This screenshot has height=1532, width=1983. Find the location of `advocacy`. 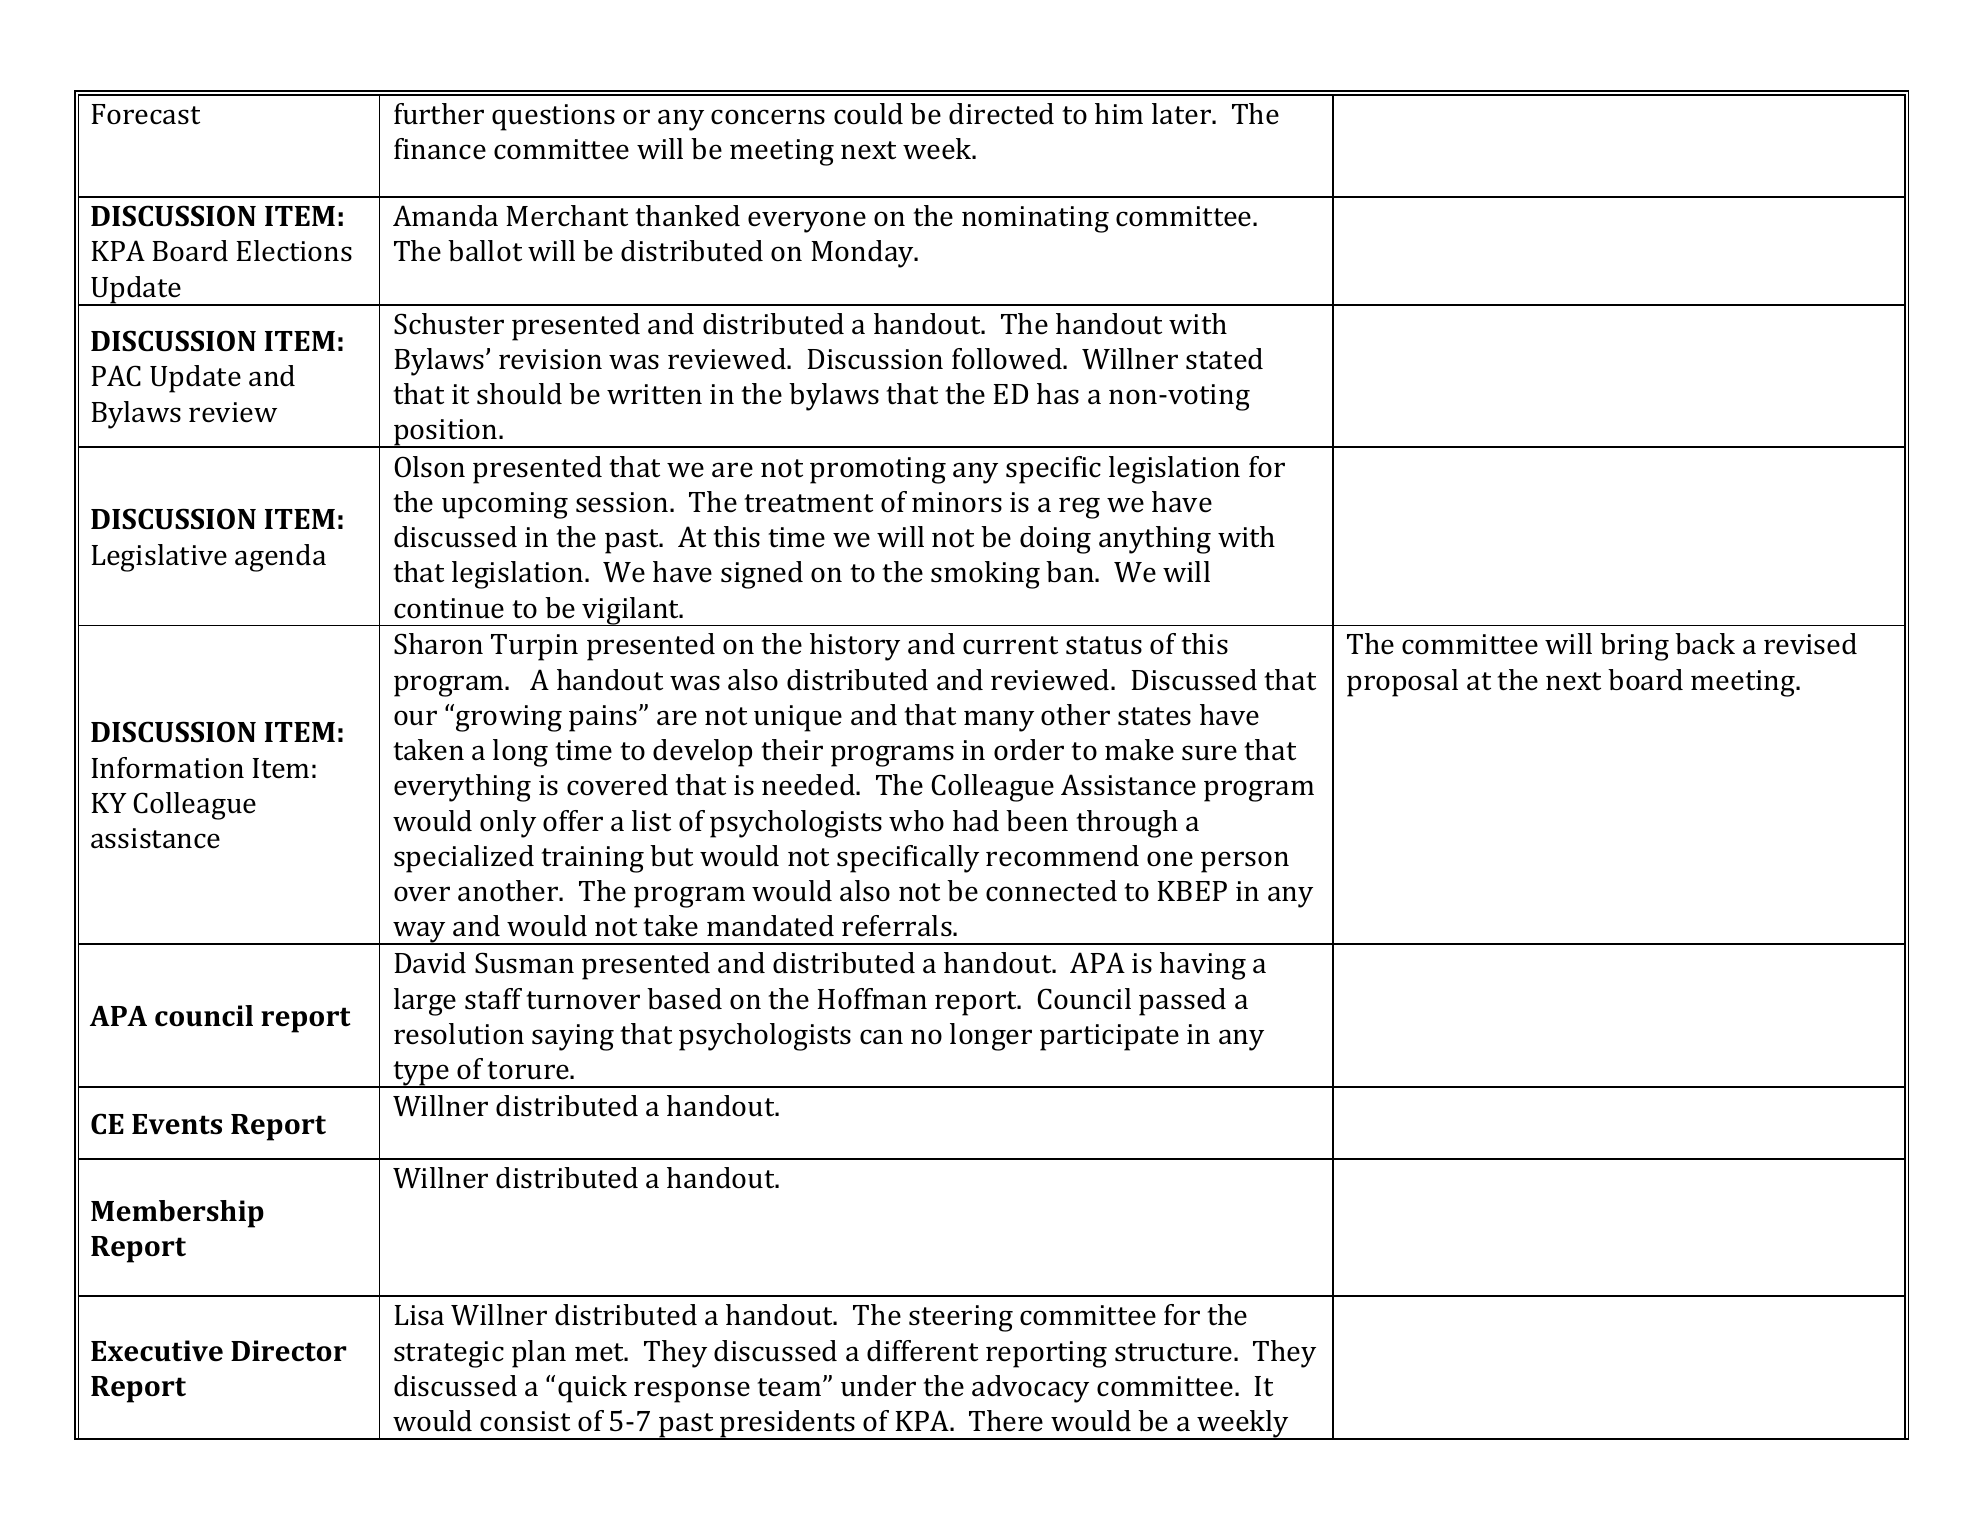

advocacy is located at coordinates (1030, 1389).
